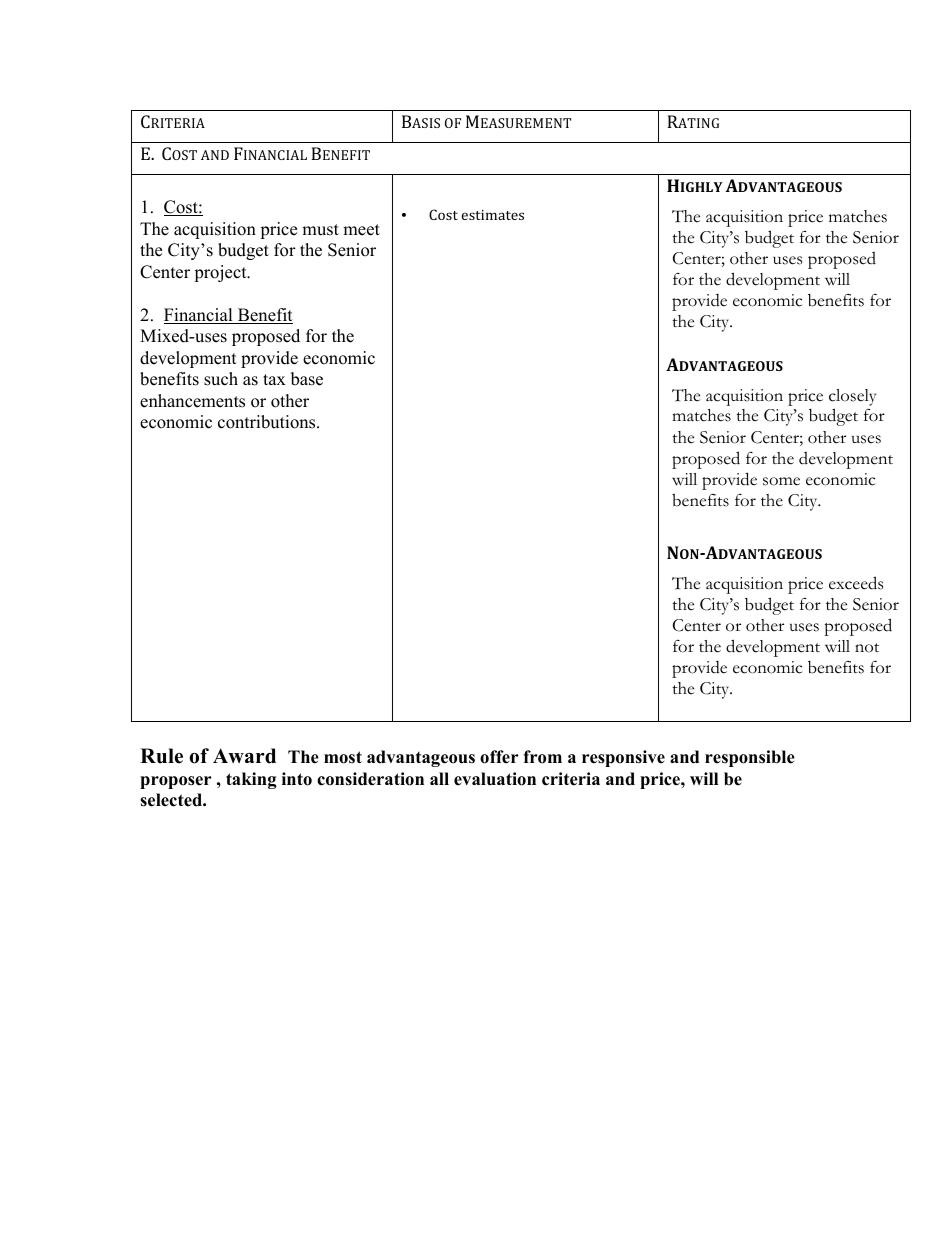 Image resolution: width=952 pixels, height=1233 pixels. I want to click on responsible, so click(750, 758).
